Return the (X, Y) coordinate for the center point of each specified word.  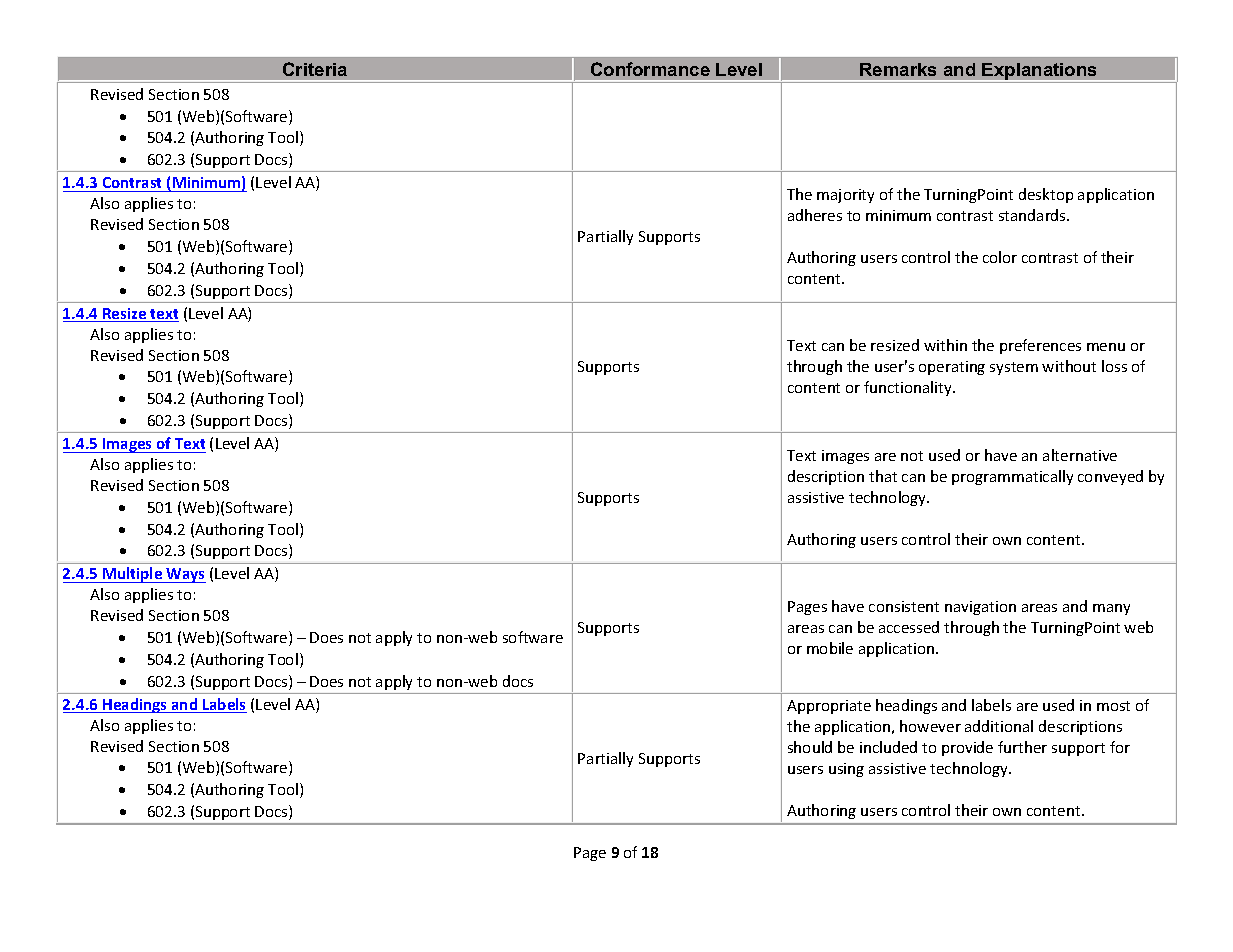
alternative (1080, 455)
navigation (980, 608)
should (810, 747)
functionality (909, 388)
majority (845, 196)
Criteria (315, 69)
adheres (815, 215)
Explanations (1040, 72)
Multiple (133, 575)
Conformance (650, 69)
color (1000, 257)
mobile (830, 648)
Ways (185, 575)
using (846, 770)
